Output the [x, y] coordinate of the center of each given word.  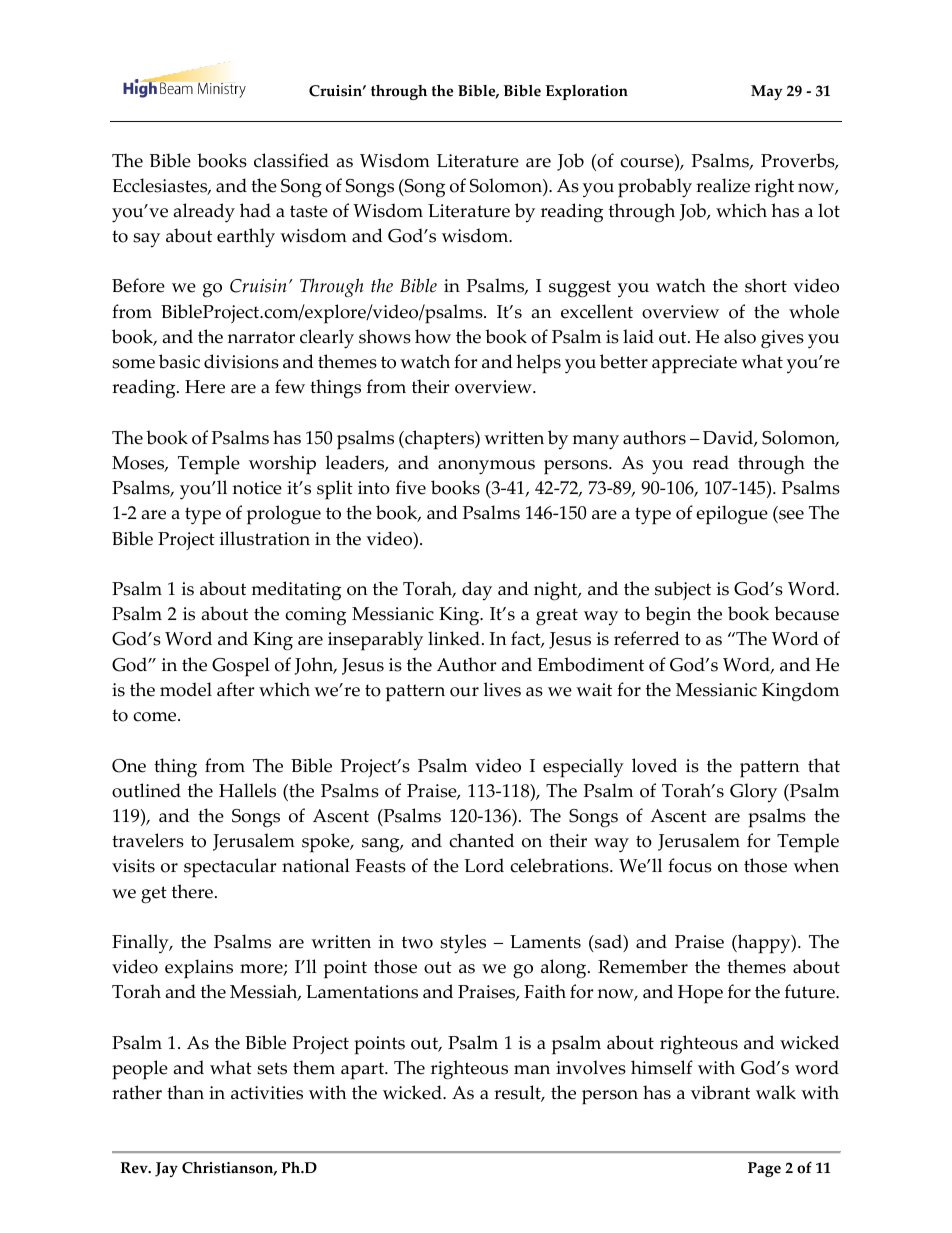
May [767, 92]
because [806, 613]
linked [454, 638]
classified [291, 160]
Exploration [587, 92]
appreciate [694, 364]
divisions [241, 361]
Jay [166, 1169]
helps [538, 364]
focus [690, 865]
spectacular [230, 868]
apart [363, 1071]
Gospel [241, 667]
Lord [484, 865]
